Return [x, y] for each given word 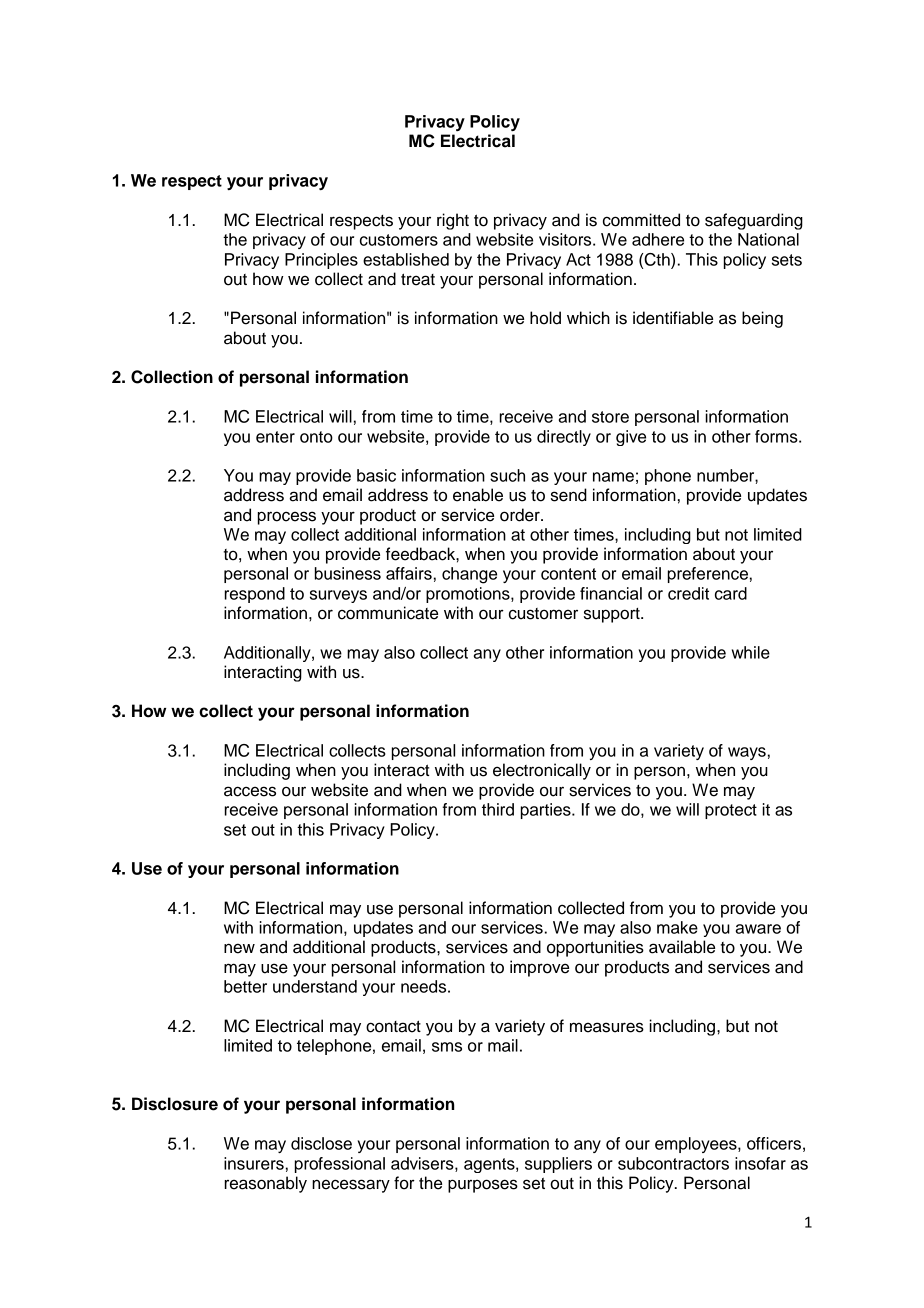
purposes [483, 1186]
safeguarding [754, 221]
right [453, 221]
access [250, 791]
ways [747, 753]
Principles [321, 261]
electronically [542, 771]
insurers [254, 1163]
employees [697, 1145]
